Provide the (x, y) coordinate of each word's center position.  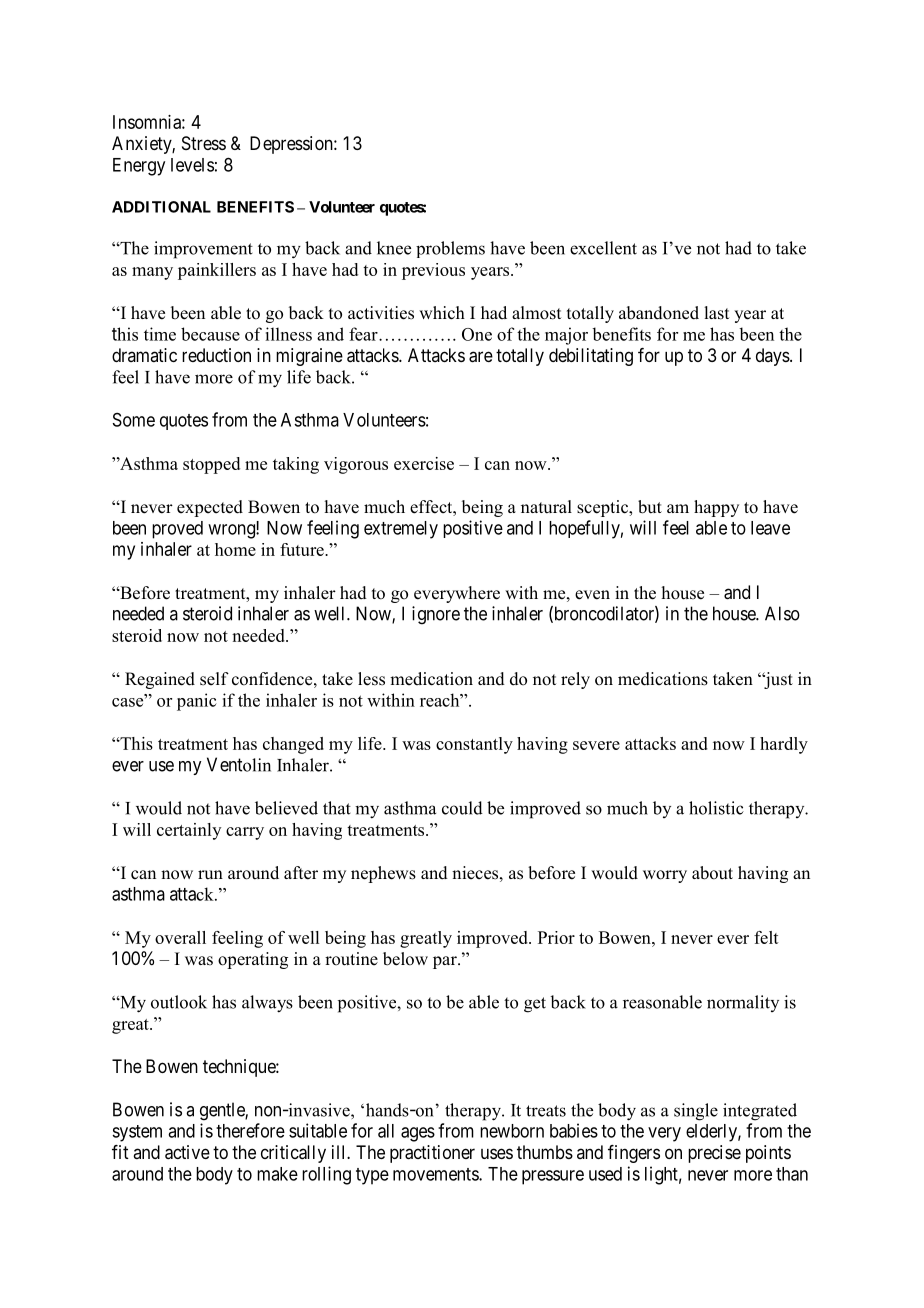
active (187, 1152)
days (773, 357)
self (214, 679)
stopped (211, 465)
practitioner (432, 1154)
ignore (436, 615)
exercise (424, 463)
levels (192, 165)
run (210, 875)
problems (450, 249)
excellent (603, 248)
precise (714, 1154)
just (777, 680)
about (712, 873)
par (446, 962)
